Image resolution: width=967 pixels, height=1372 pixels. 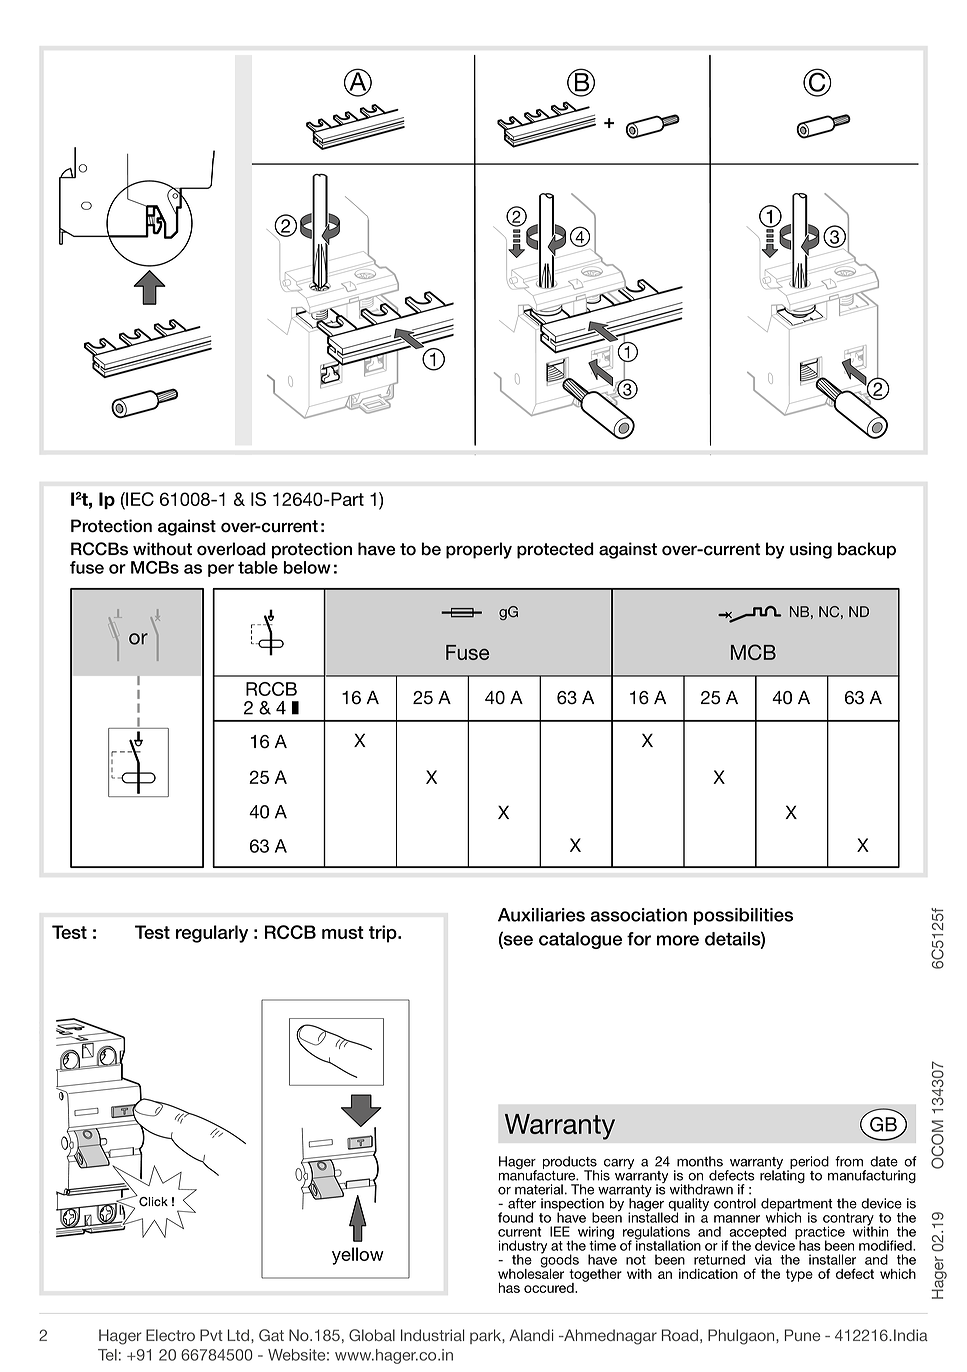 I want to click on catalogue, so click(x=580, y=940).
